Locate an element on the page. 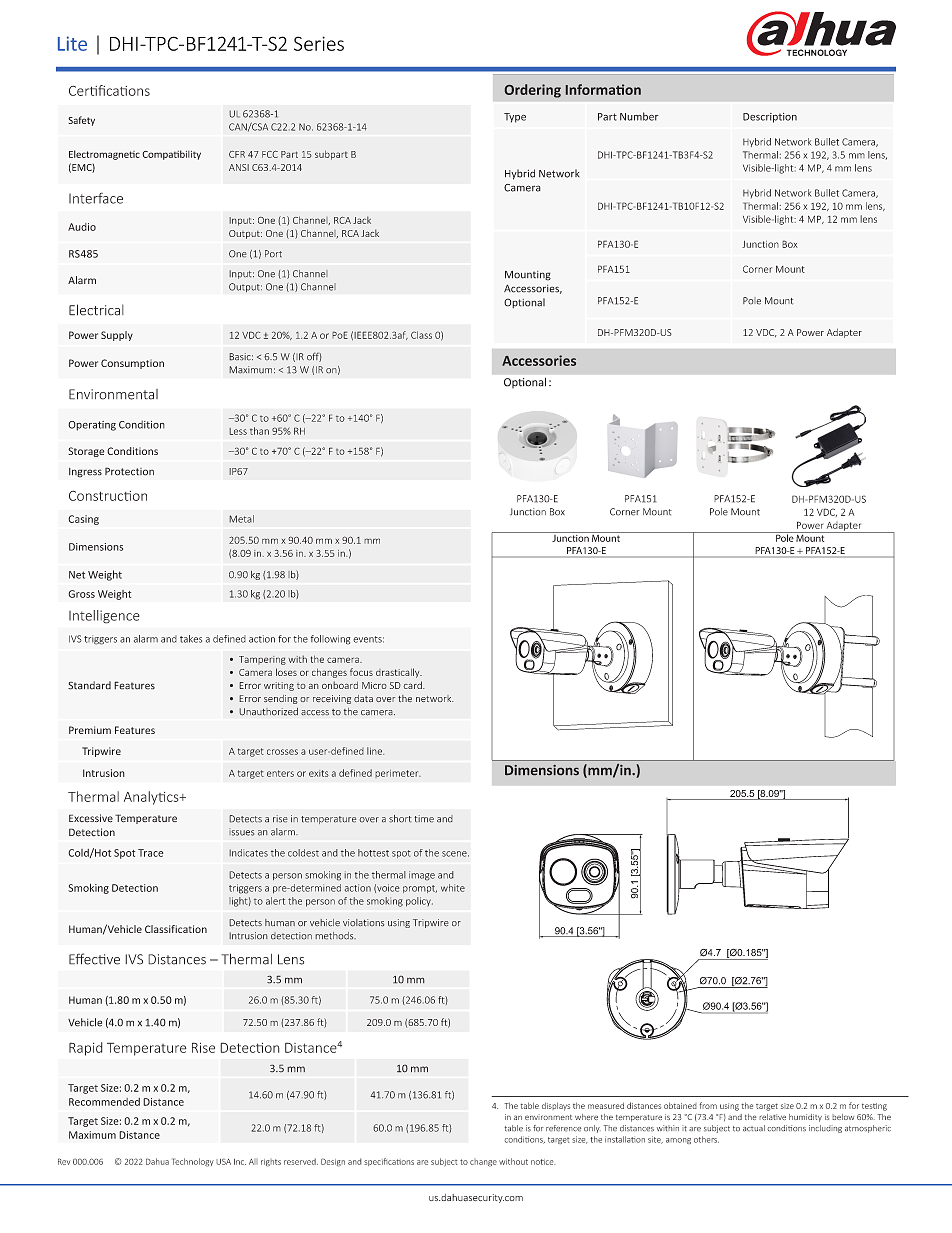  drastically is located at coordinates (399, 673).
